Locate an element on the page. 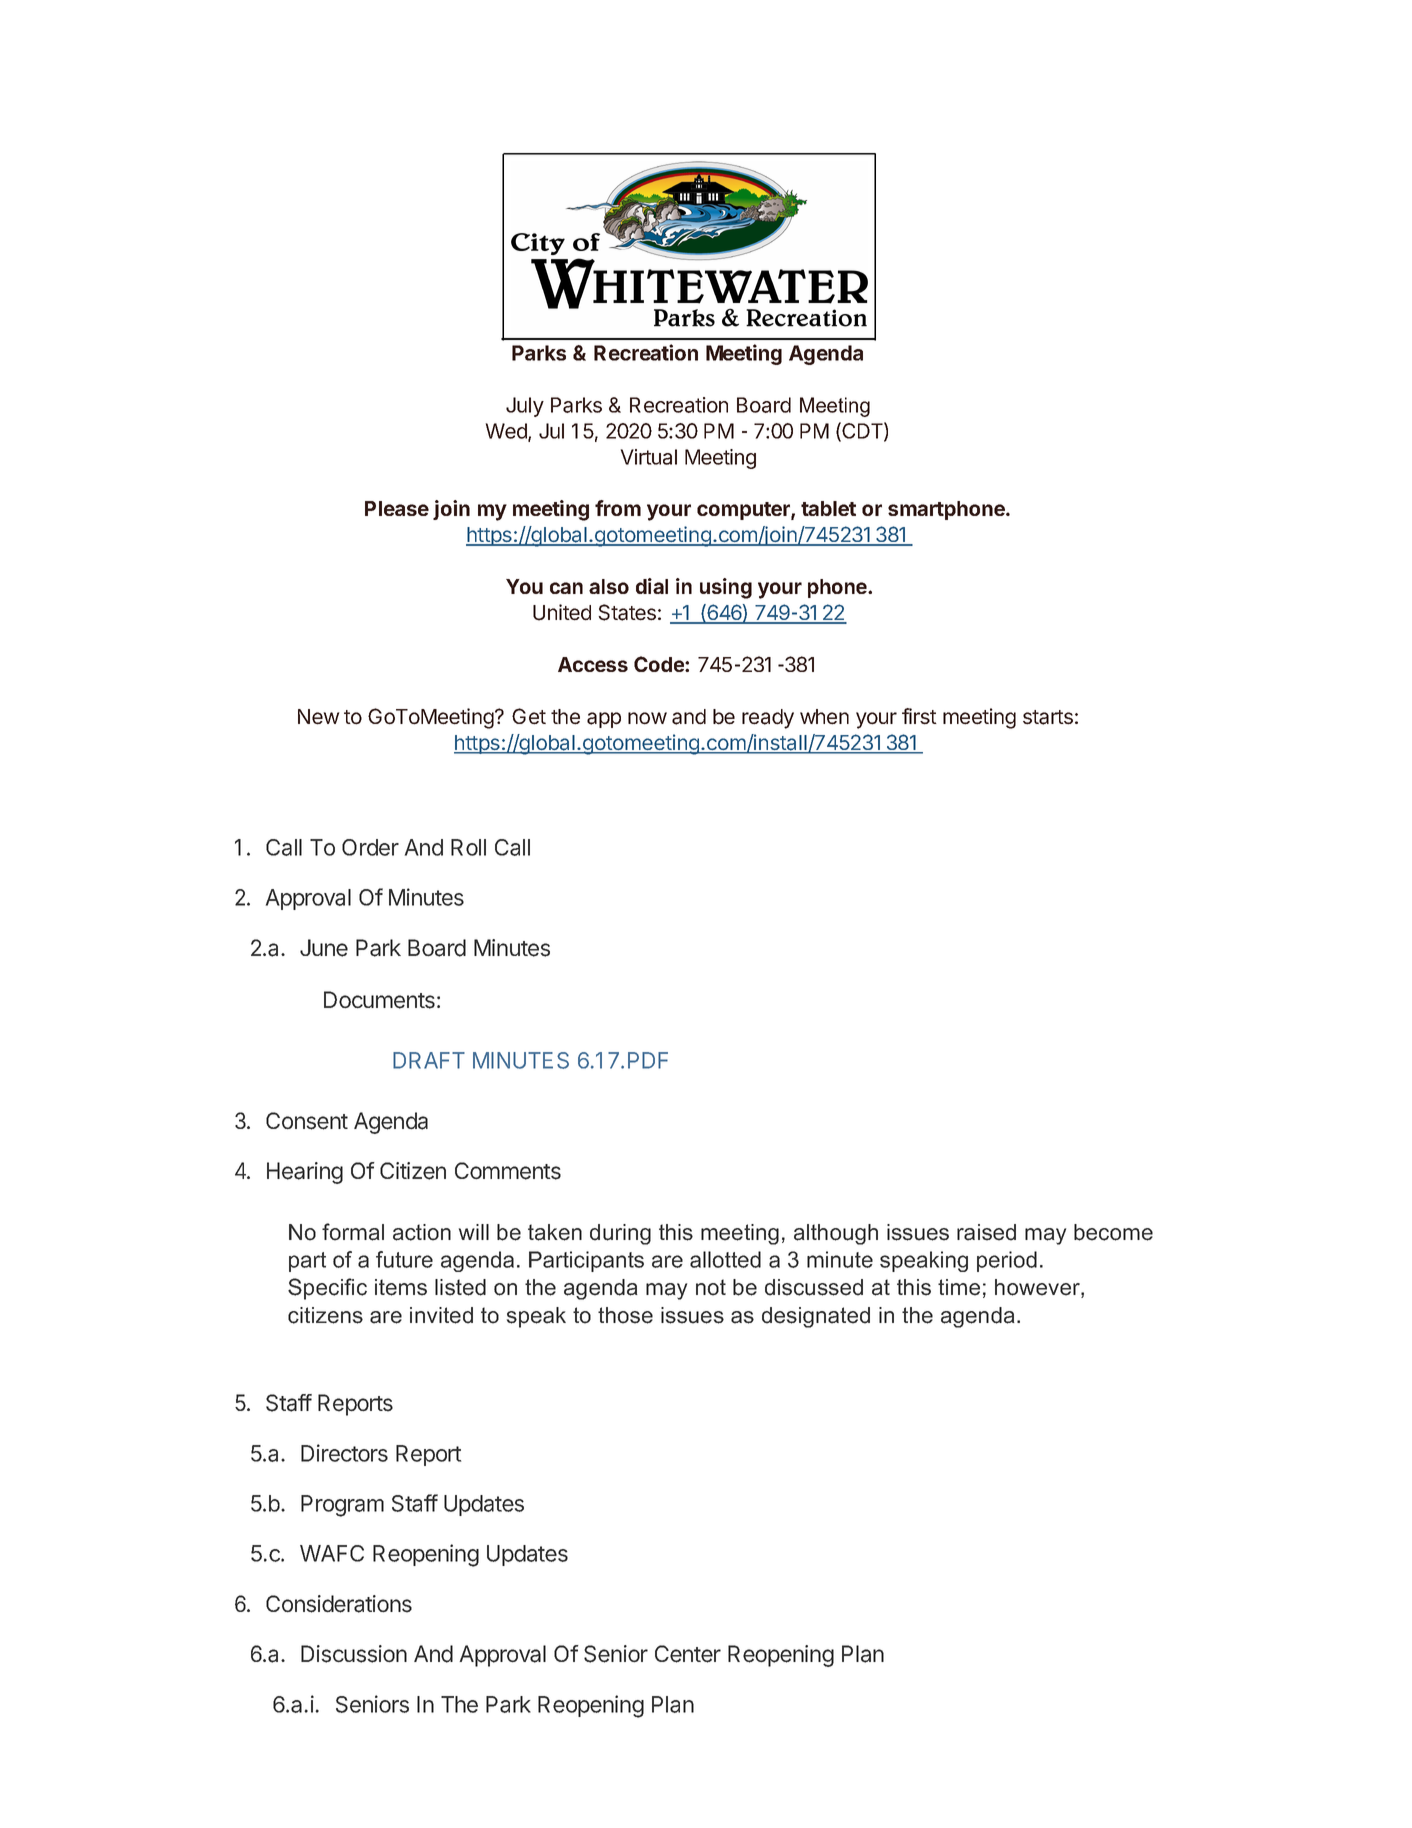 The image size is (1412, 1828). not is located at coordinates (711, 1287).
